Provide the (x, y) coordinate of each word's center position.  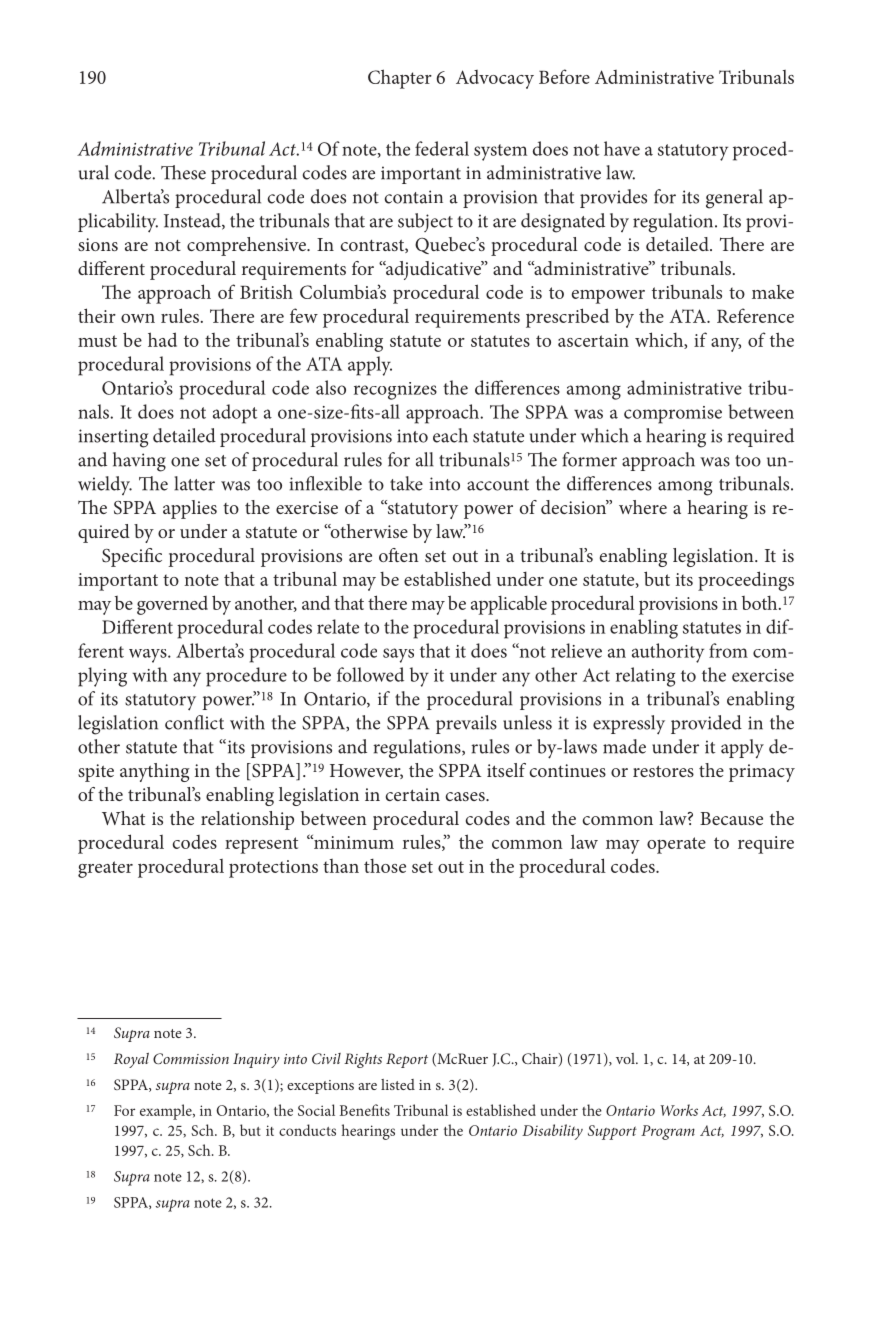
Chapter (400, 79)
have (622, 148)
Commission (191, 1058)
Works (679, 1110)
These (183, 172)
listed (398, 1084)
